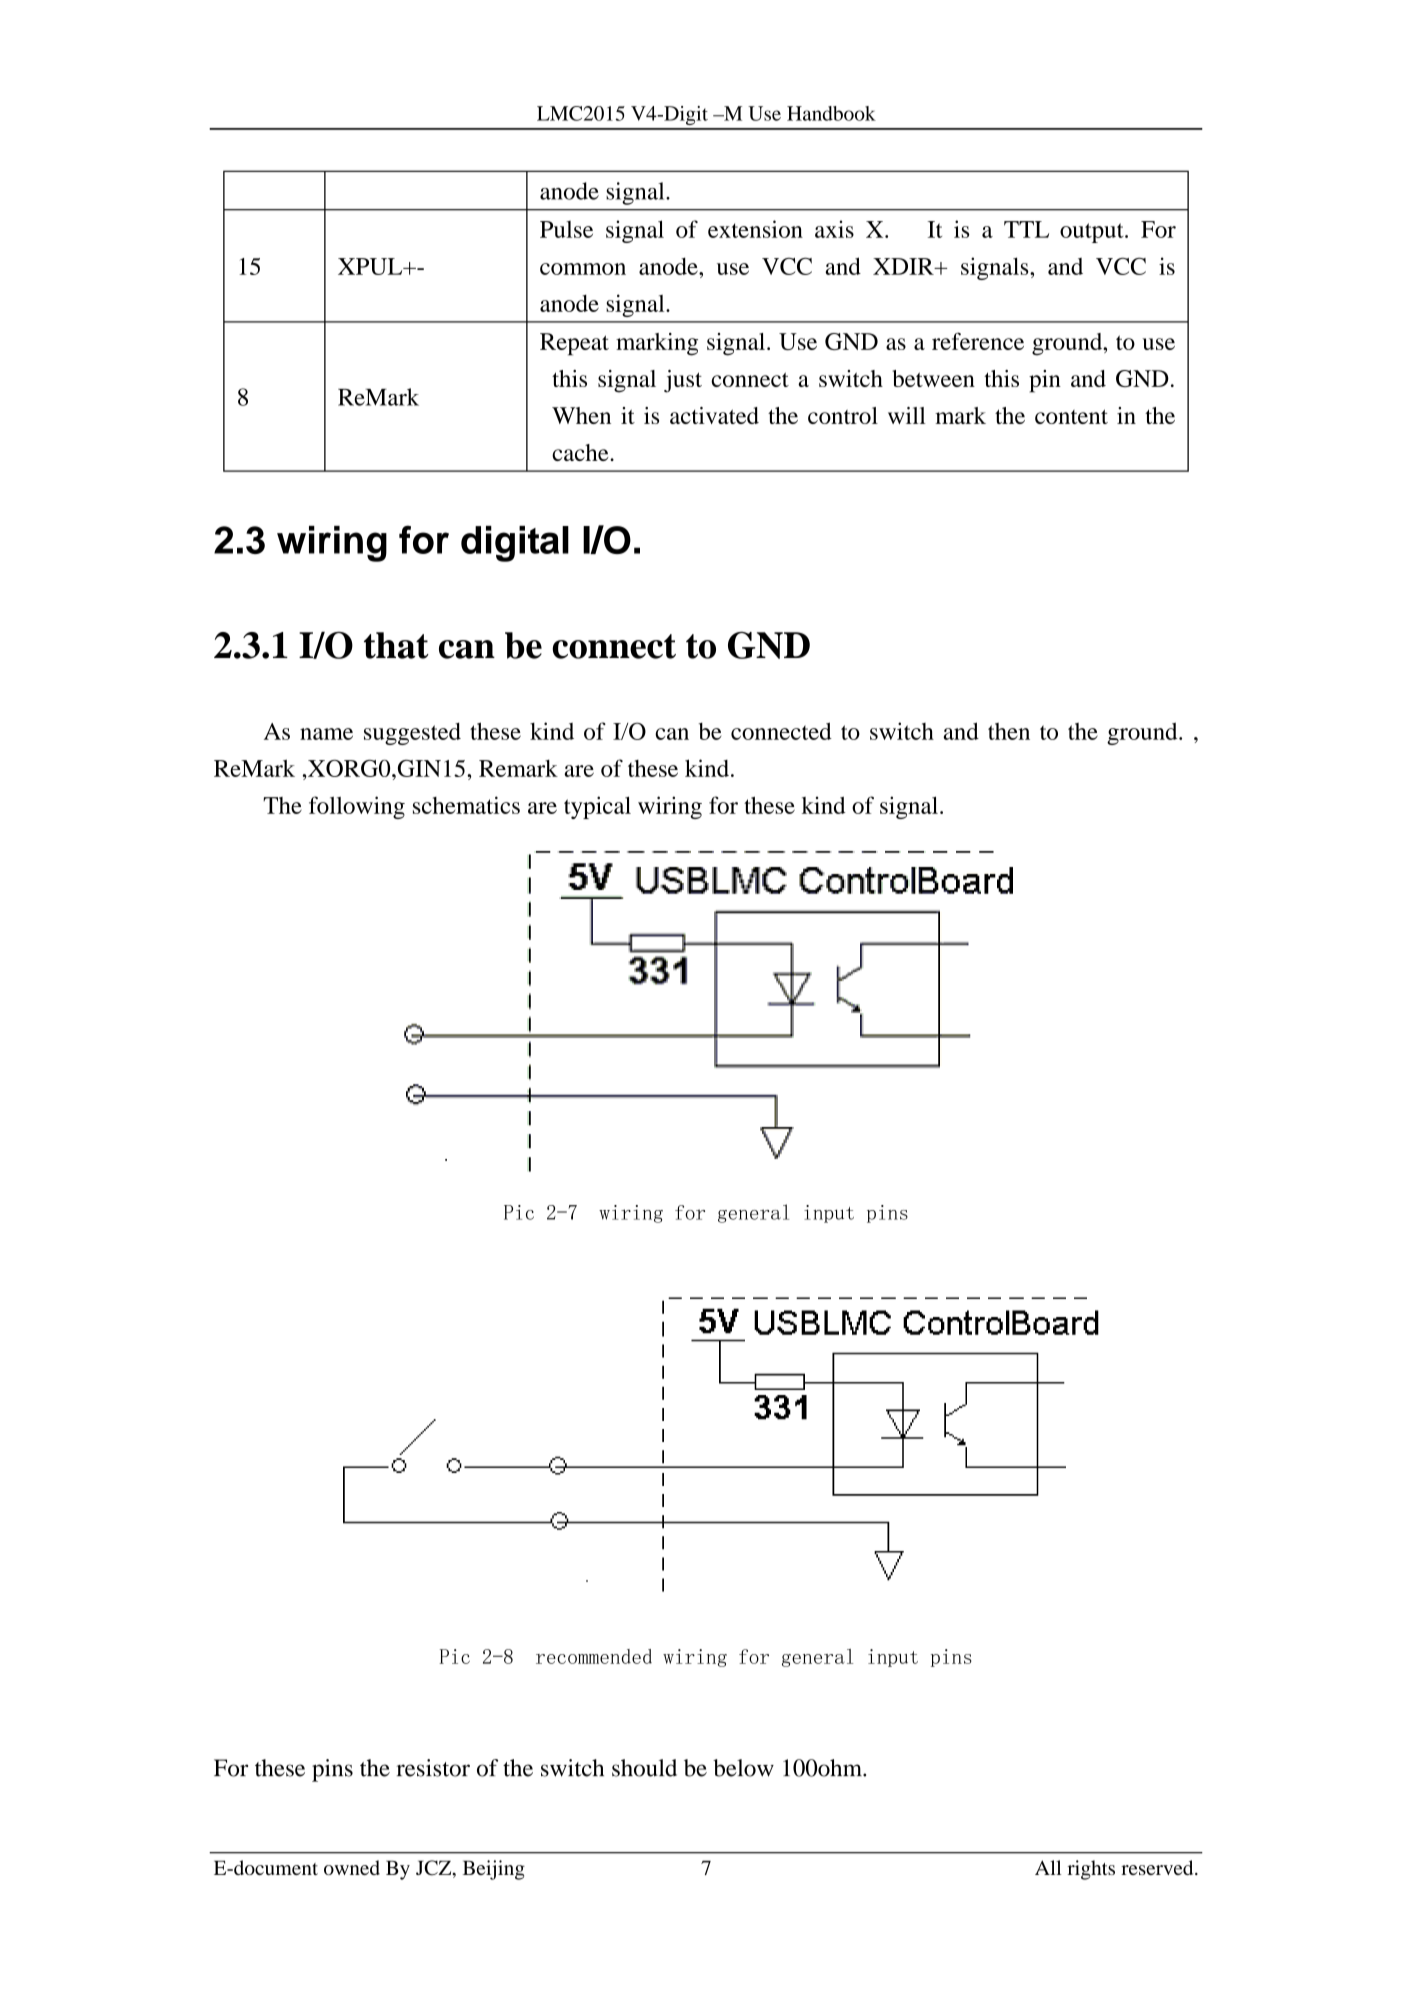  What do you see at coordinates (755, 229) in the document?
I see `extension` at bounding box center [755, 229].
